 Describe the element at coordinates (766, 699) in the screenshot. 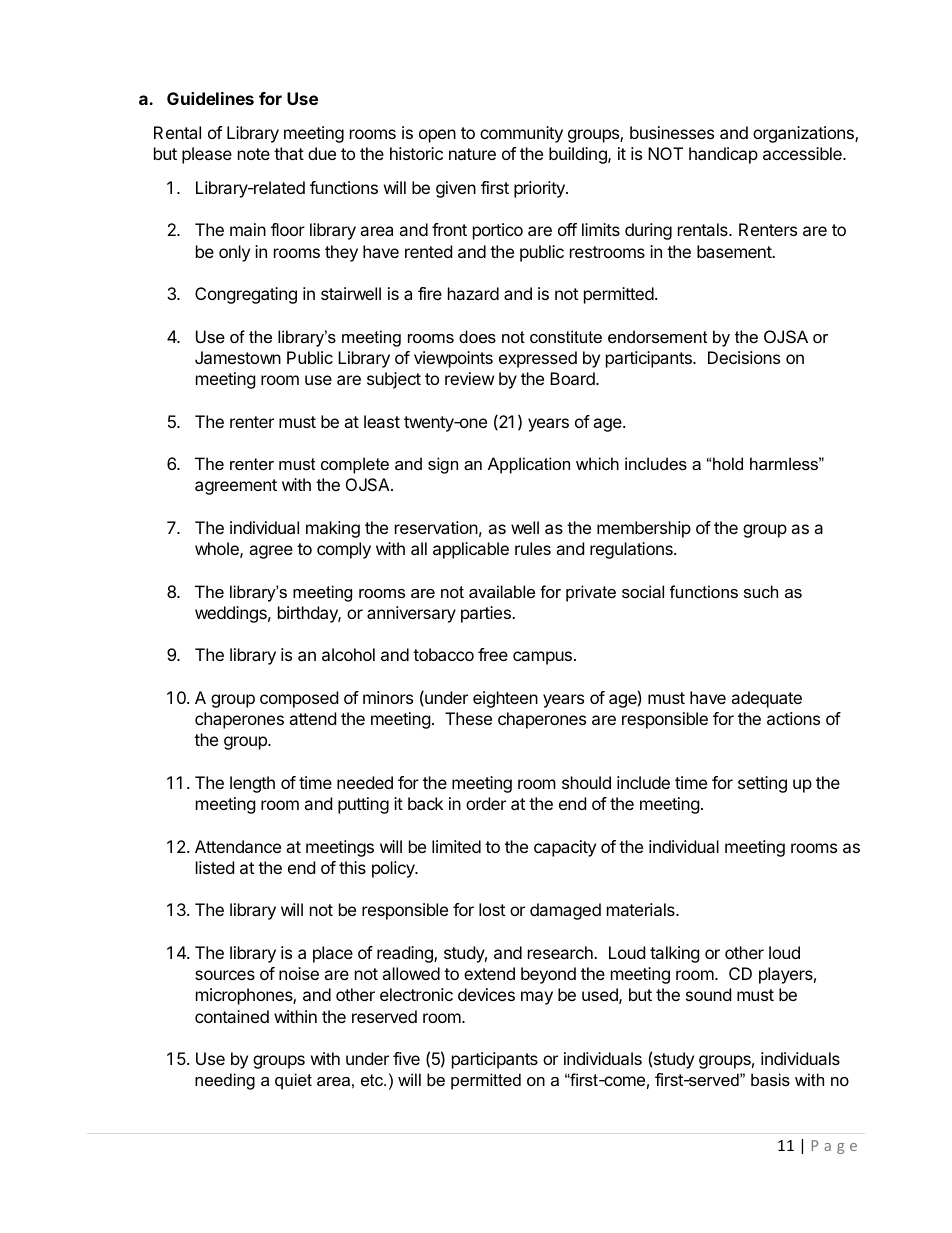

I see `adequate` at that location.
